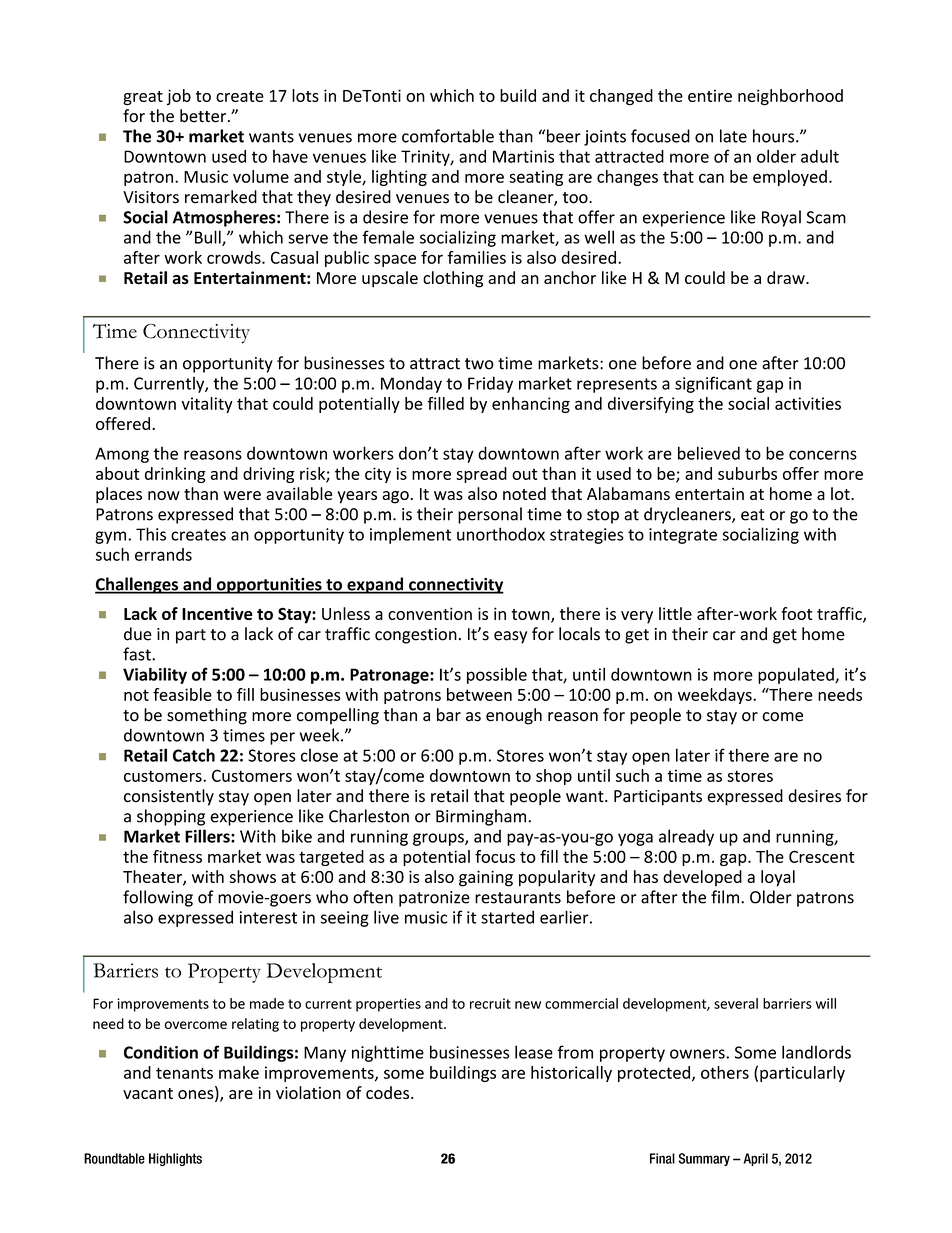  What do you see at coordinates (430, 613) in the screenshot?
I see `convention` at bounding box center [430, 613].
